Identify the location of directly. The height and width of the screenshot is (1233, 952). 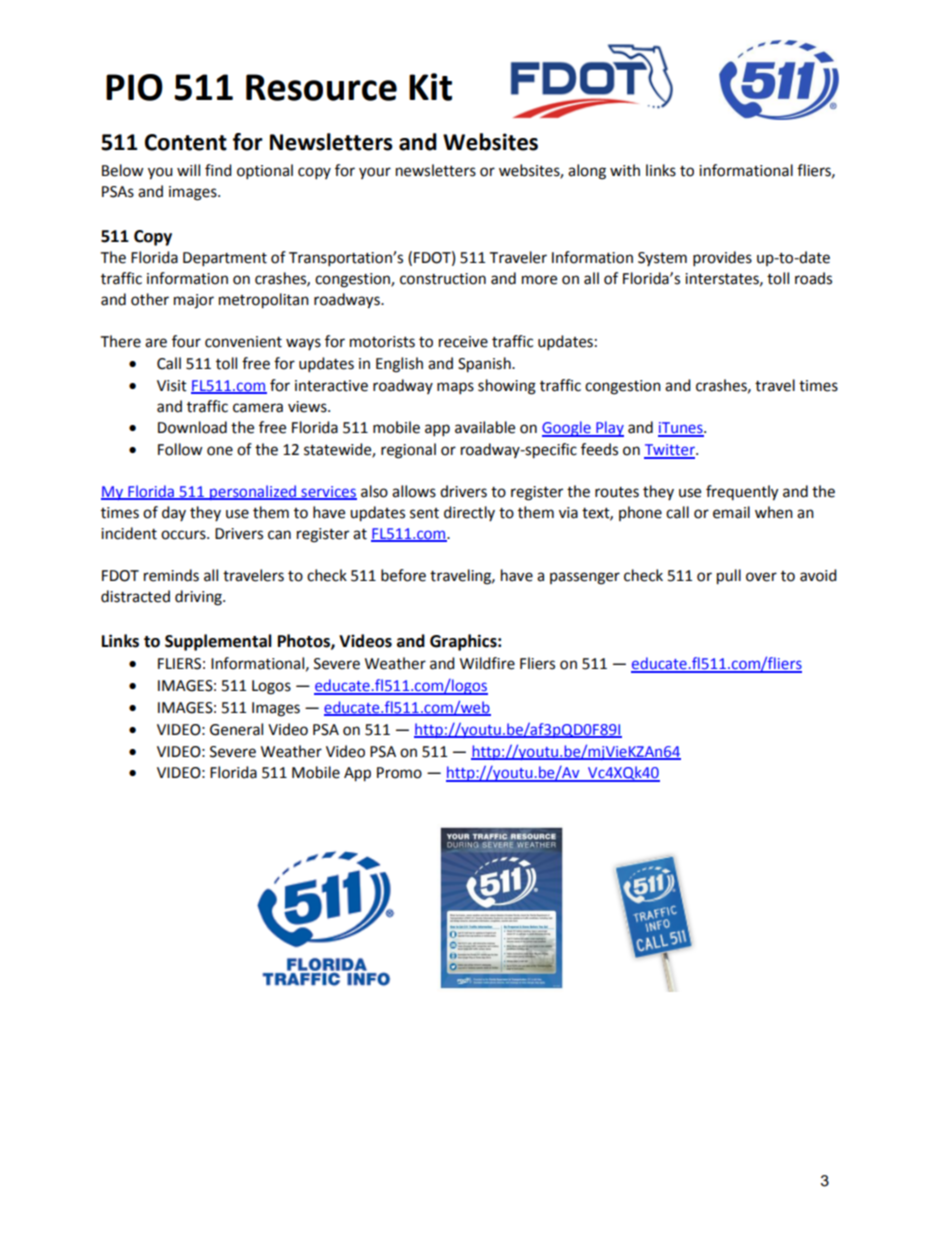
(469, 513).
